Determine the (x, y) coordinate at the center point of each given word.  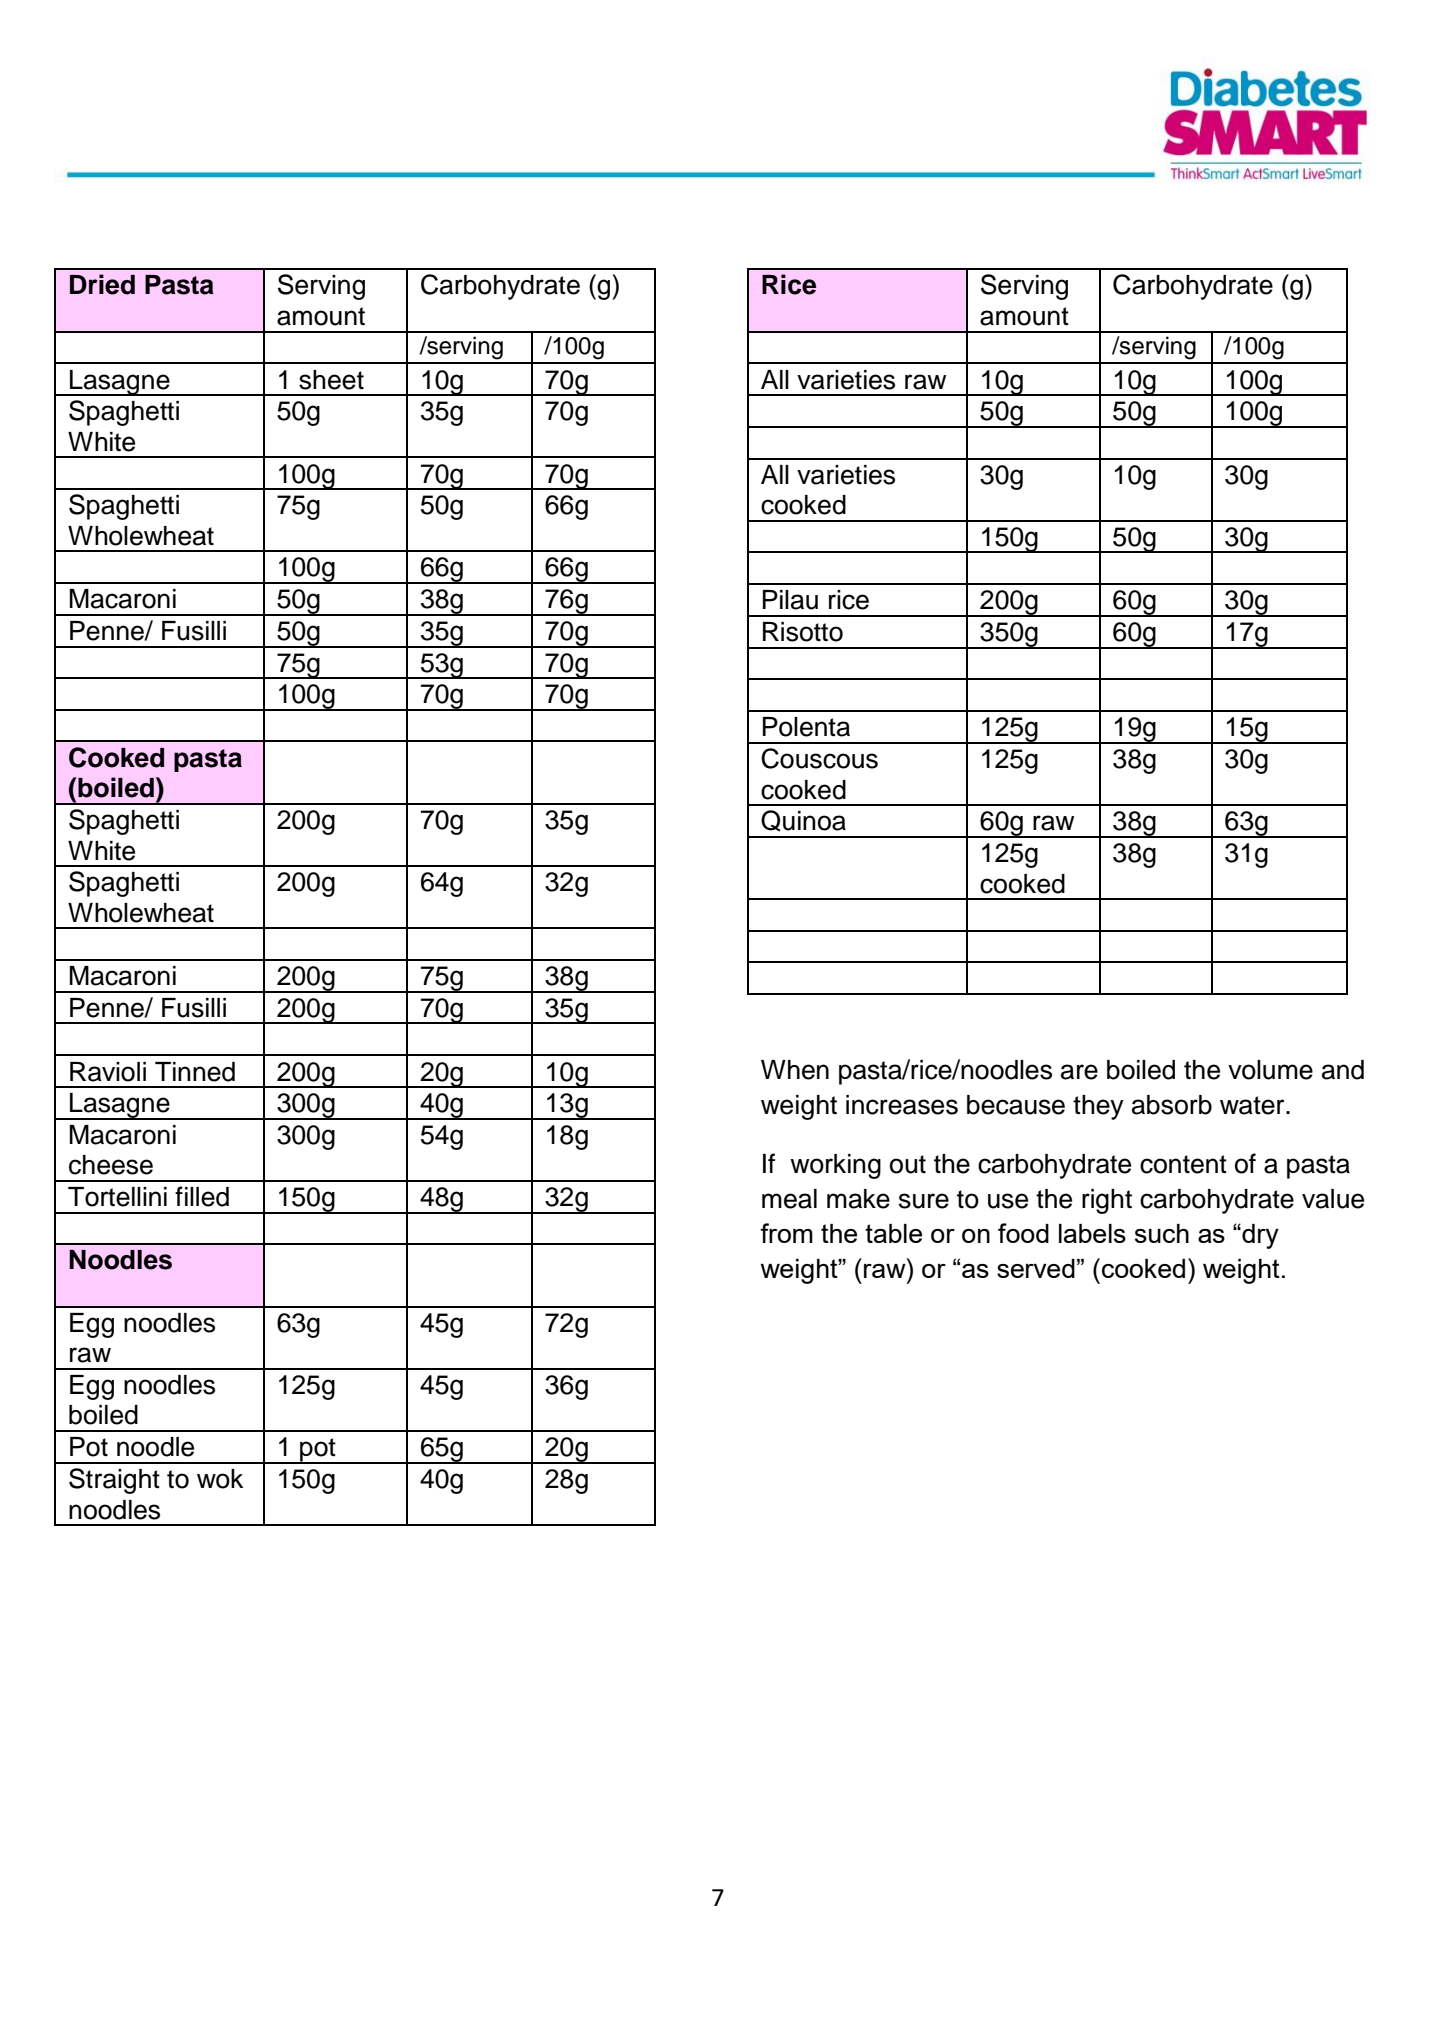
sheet (331, 380)
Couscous (819, 758)
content (1183, 1164)
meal (789, 1199)
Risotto (803, 632)
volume (1270, 1070)
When (795, 1070)
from (786, 1233)
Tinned (195, 1072)
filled (202, 1196)
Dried (102, 284)
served (1036, 1268)
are (1079, 1072)
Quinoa (803, 821)
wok (220, 1479)
